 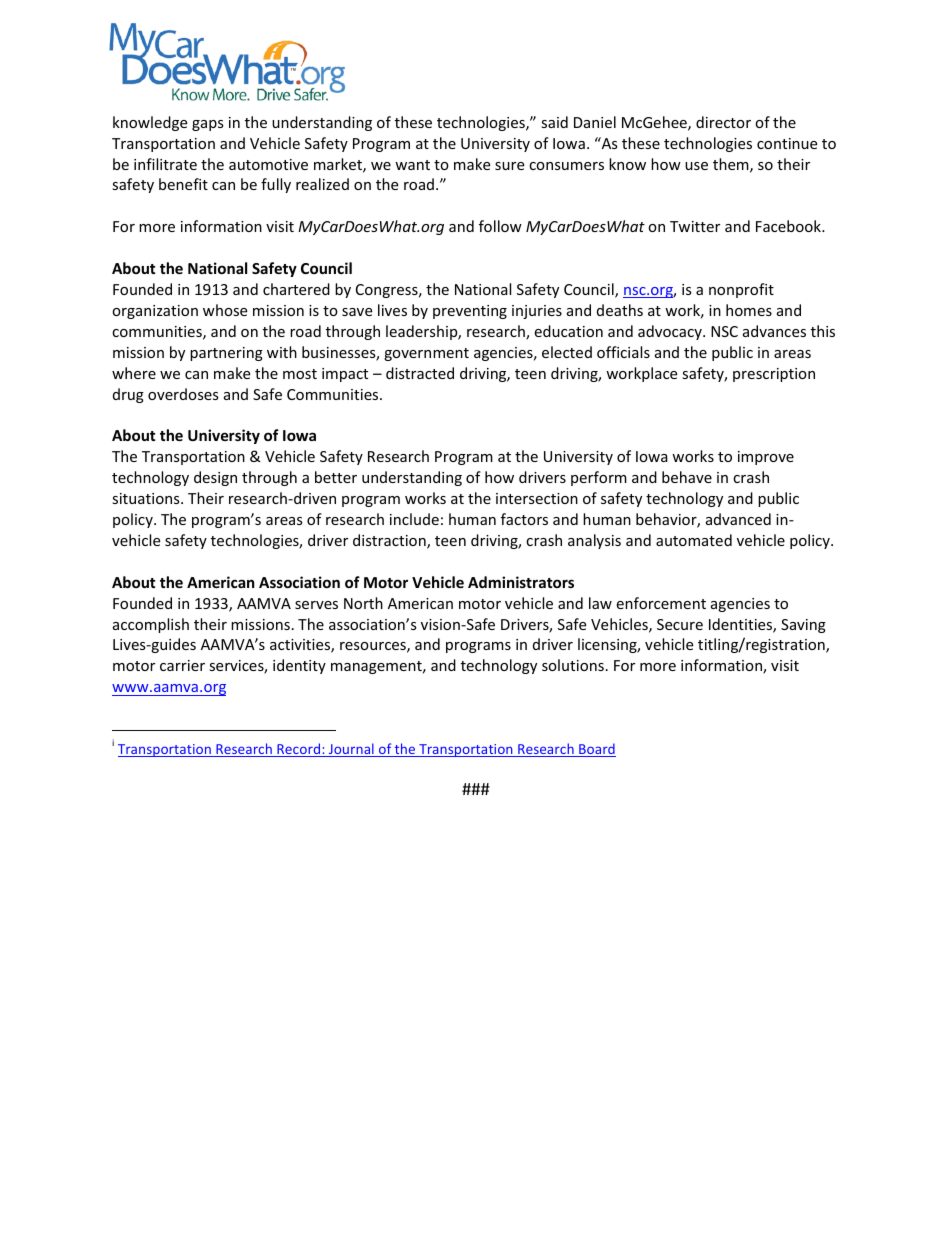 I want to click on solutions, so click(x=573, y=665).
